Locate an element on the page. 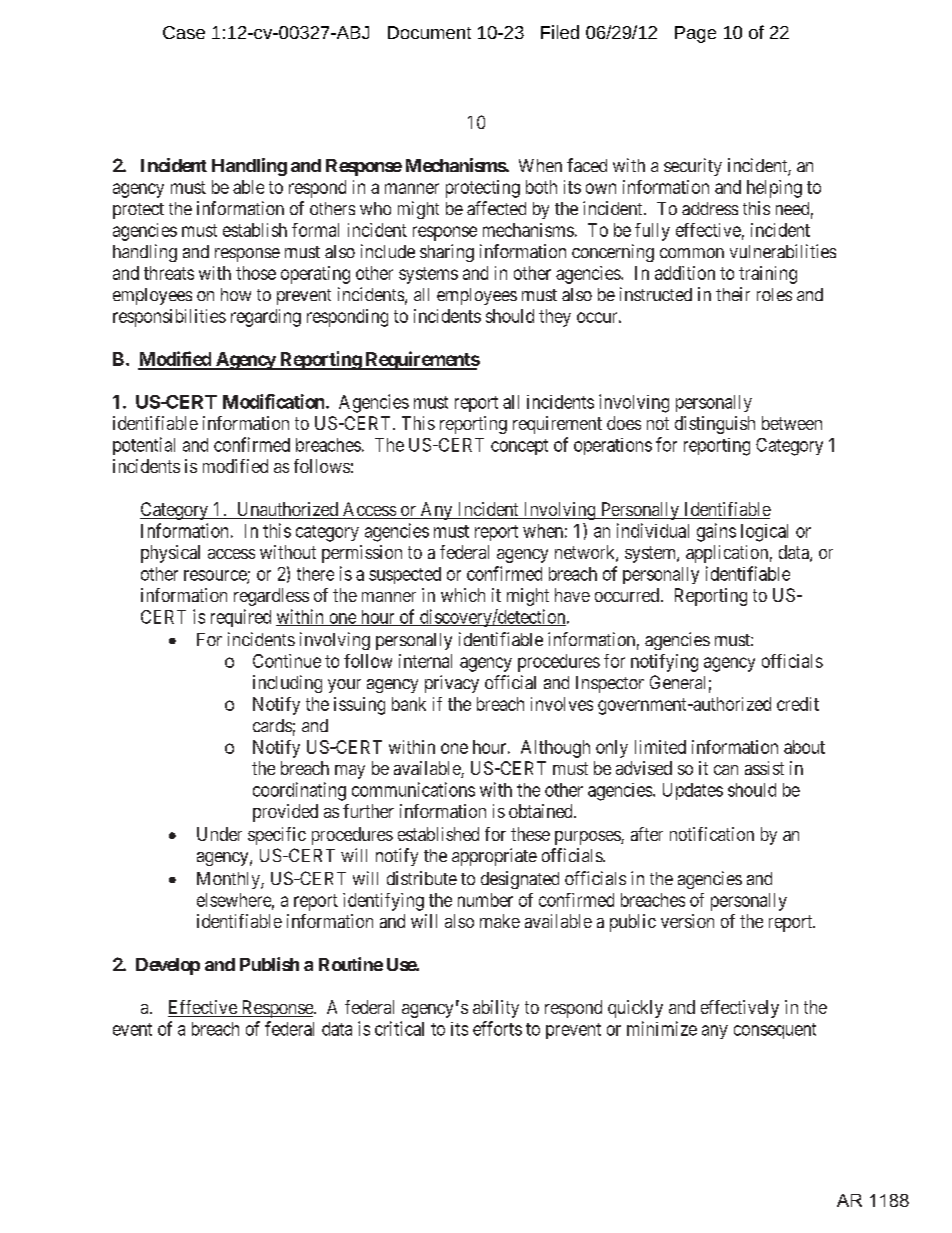  Document is located at coordinates (429, 32).
